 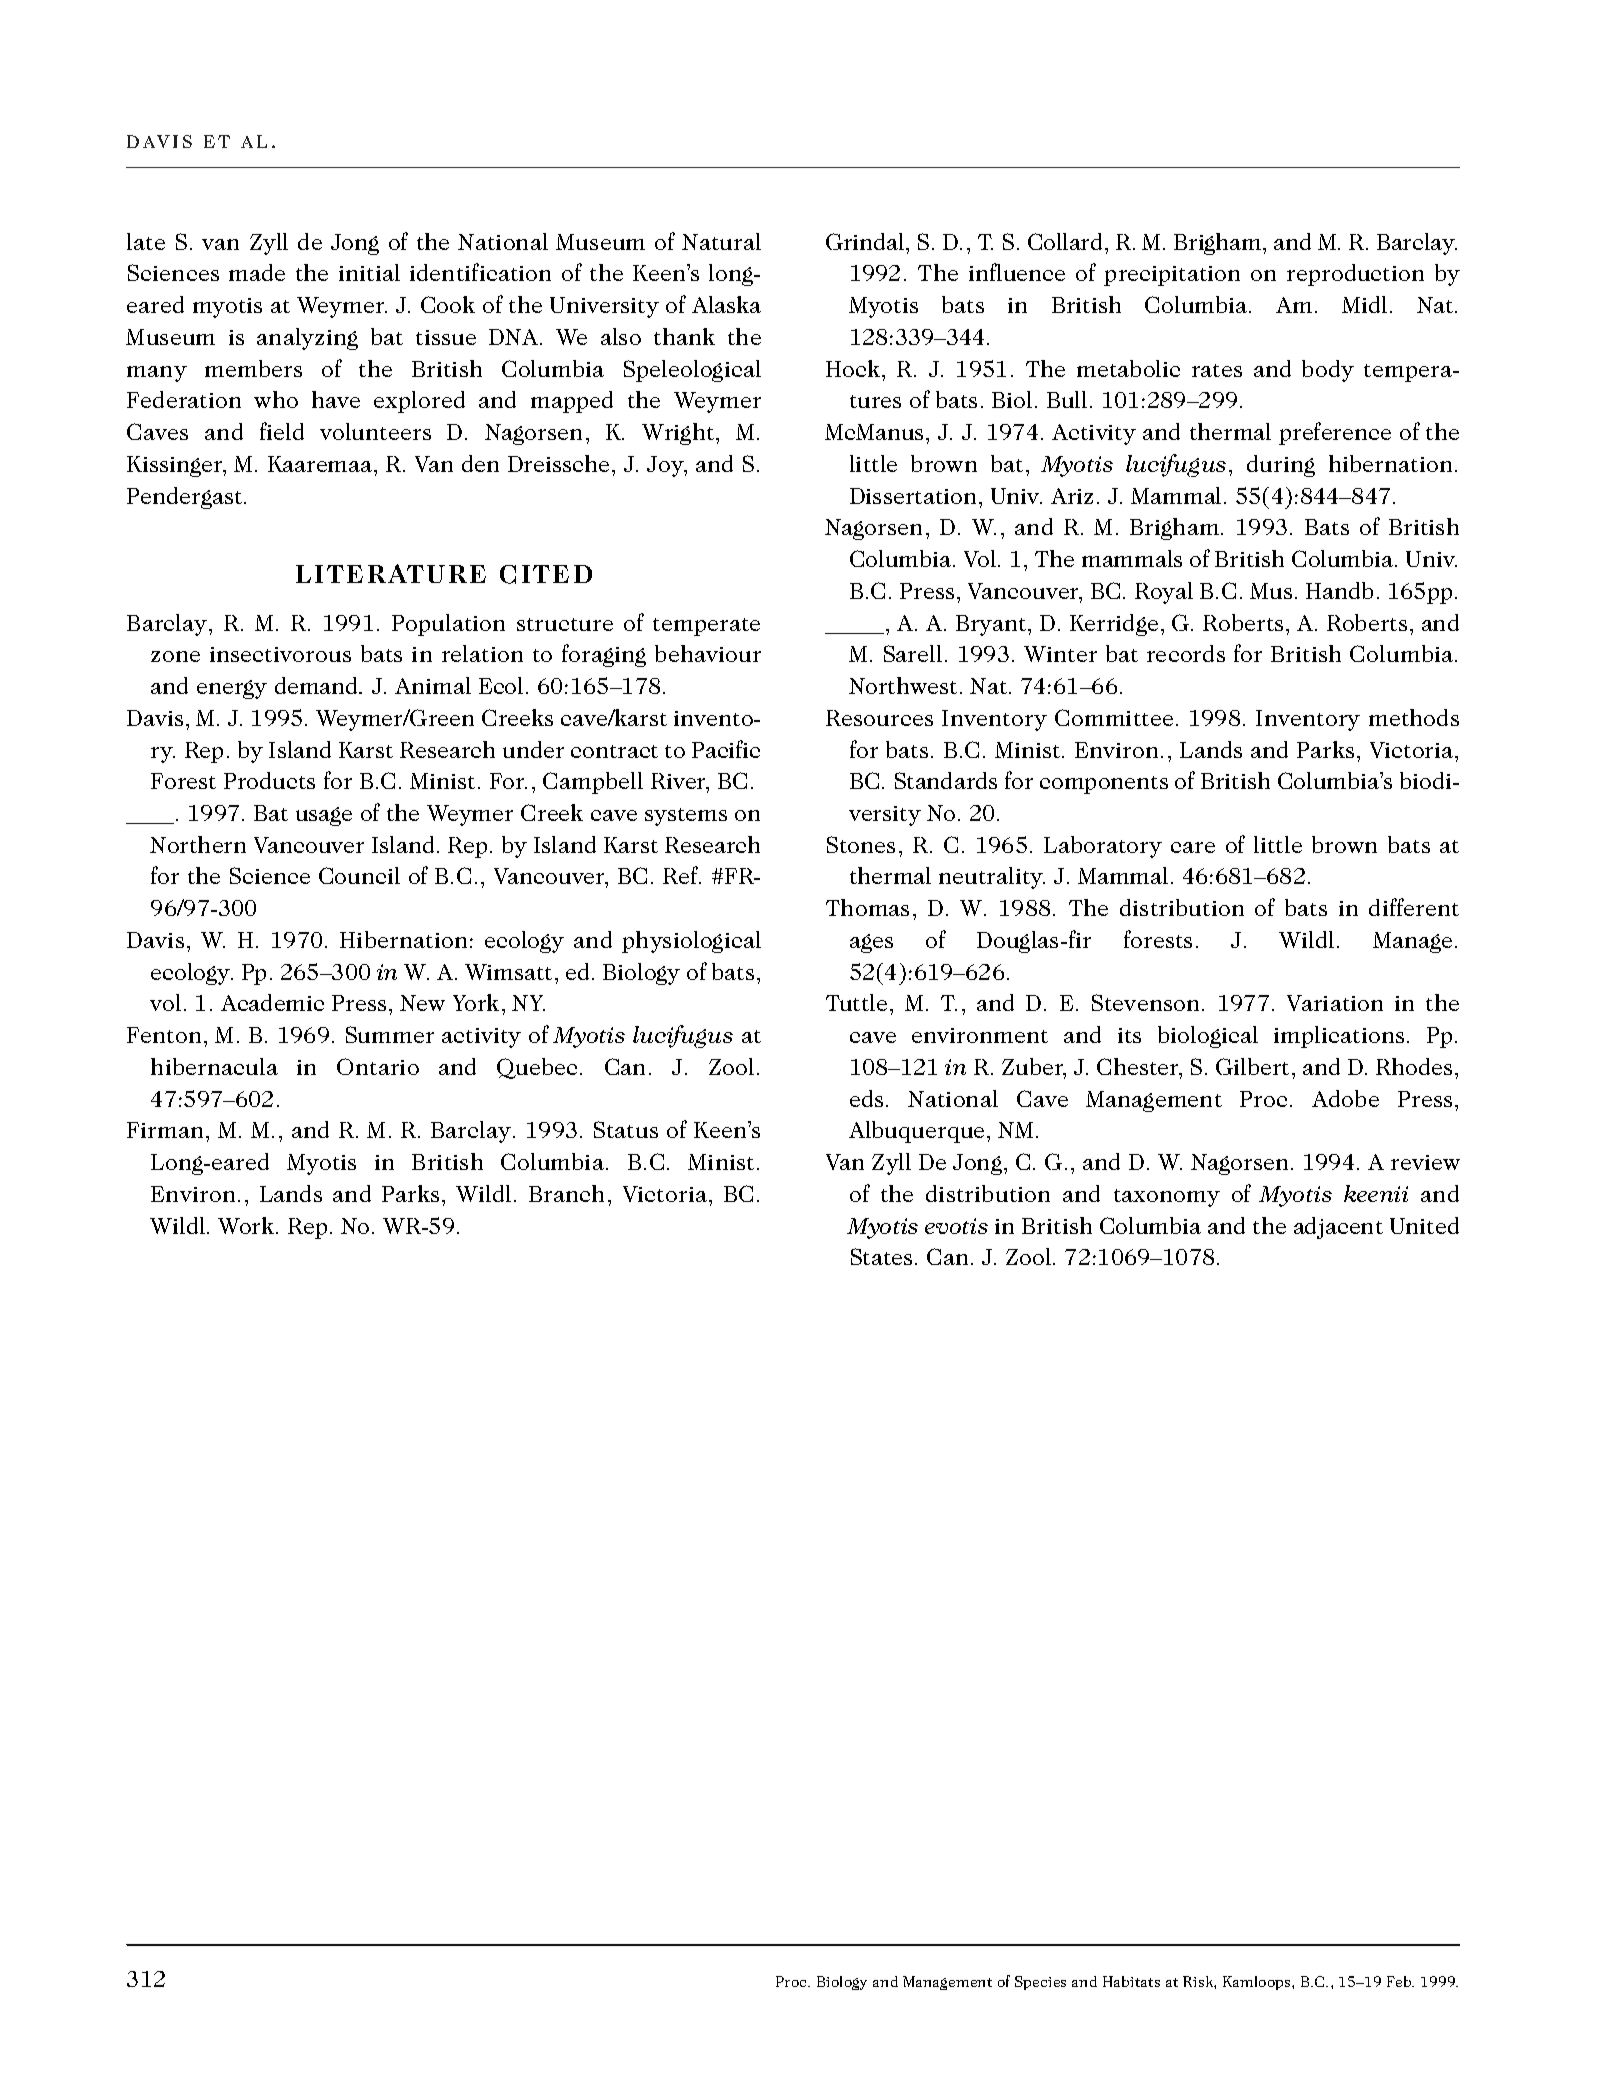 I want to click on Habitats, so click(x=1131, y=1981).
